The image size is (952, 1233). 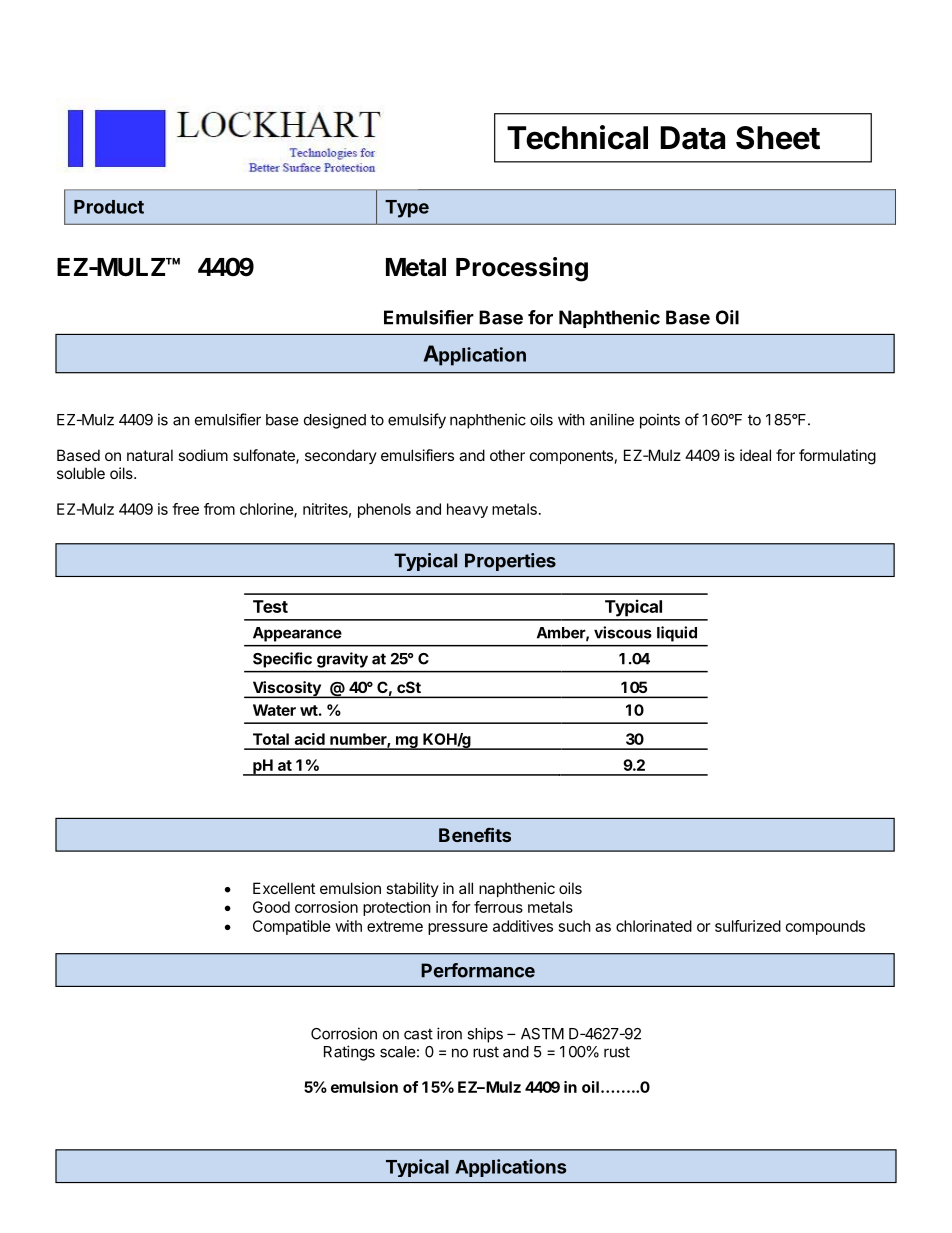 I want to click on liquid, so click(x=677, y=634).
